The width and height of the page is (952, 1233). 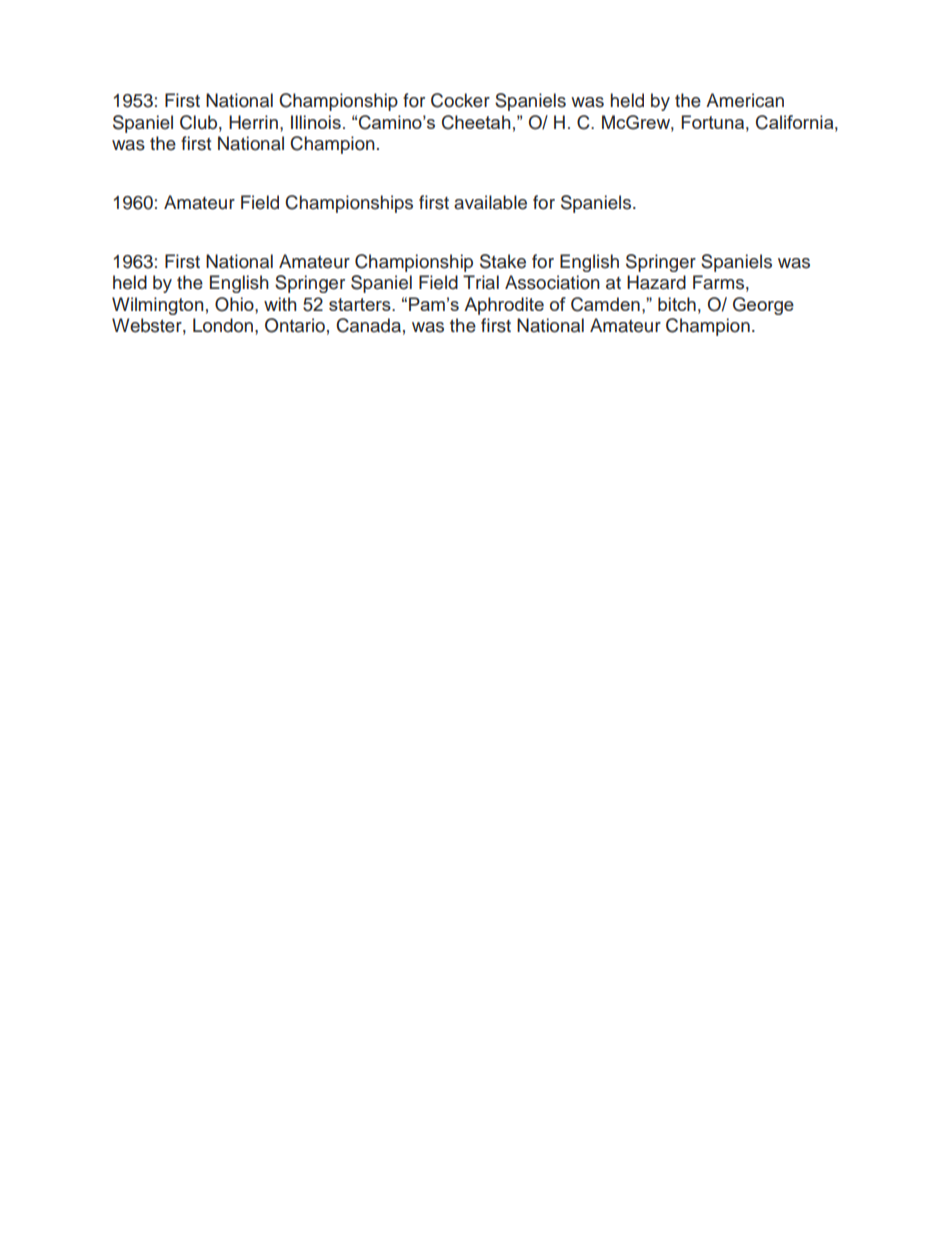 What do you see at coordinates (504, 306) in the page?
I see `Aphrodite` at bounding box center [504, 306].
